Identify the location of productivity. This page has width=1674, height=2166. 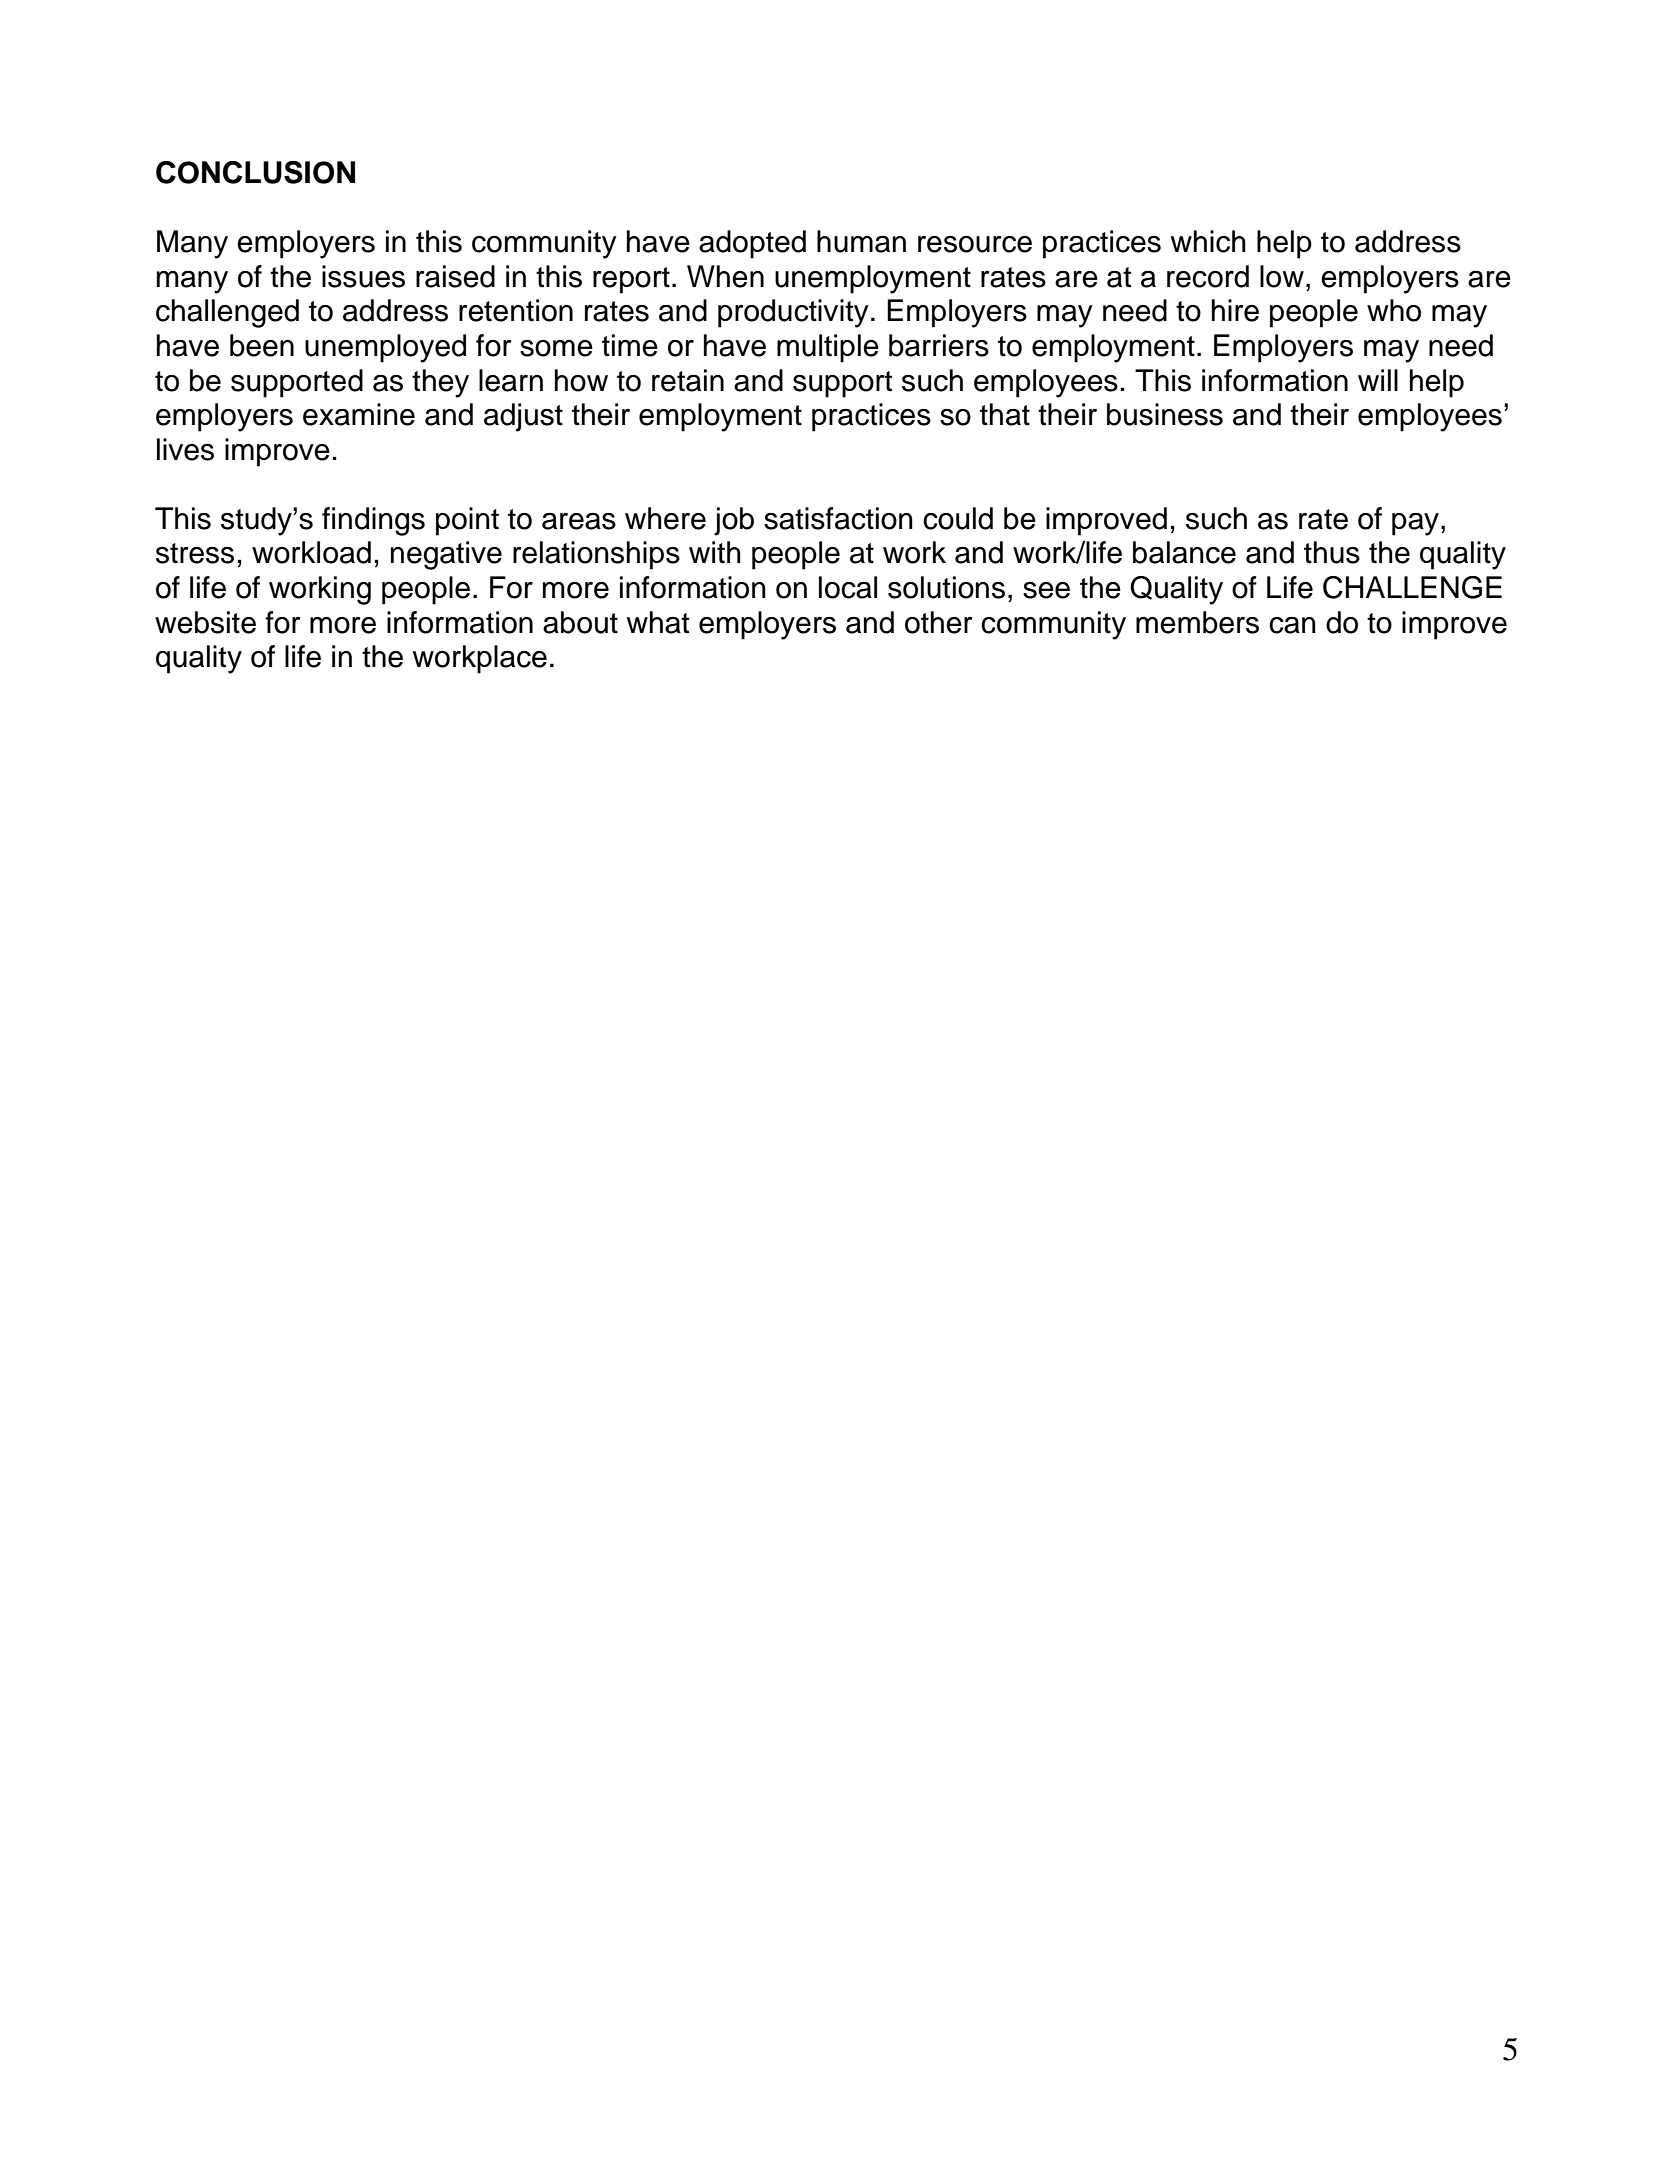
(793, 313).
